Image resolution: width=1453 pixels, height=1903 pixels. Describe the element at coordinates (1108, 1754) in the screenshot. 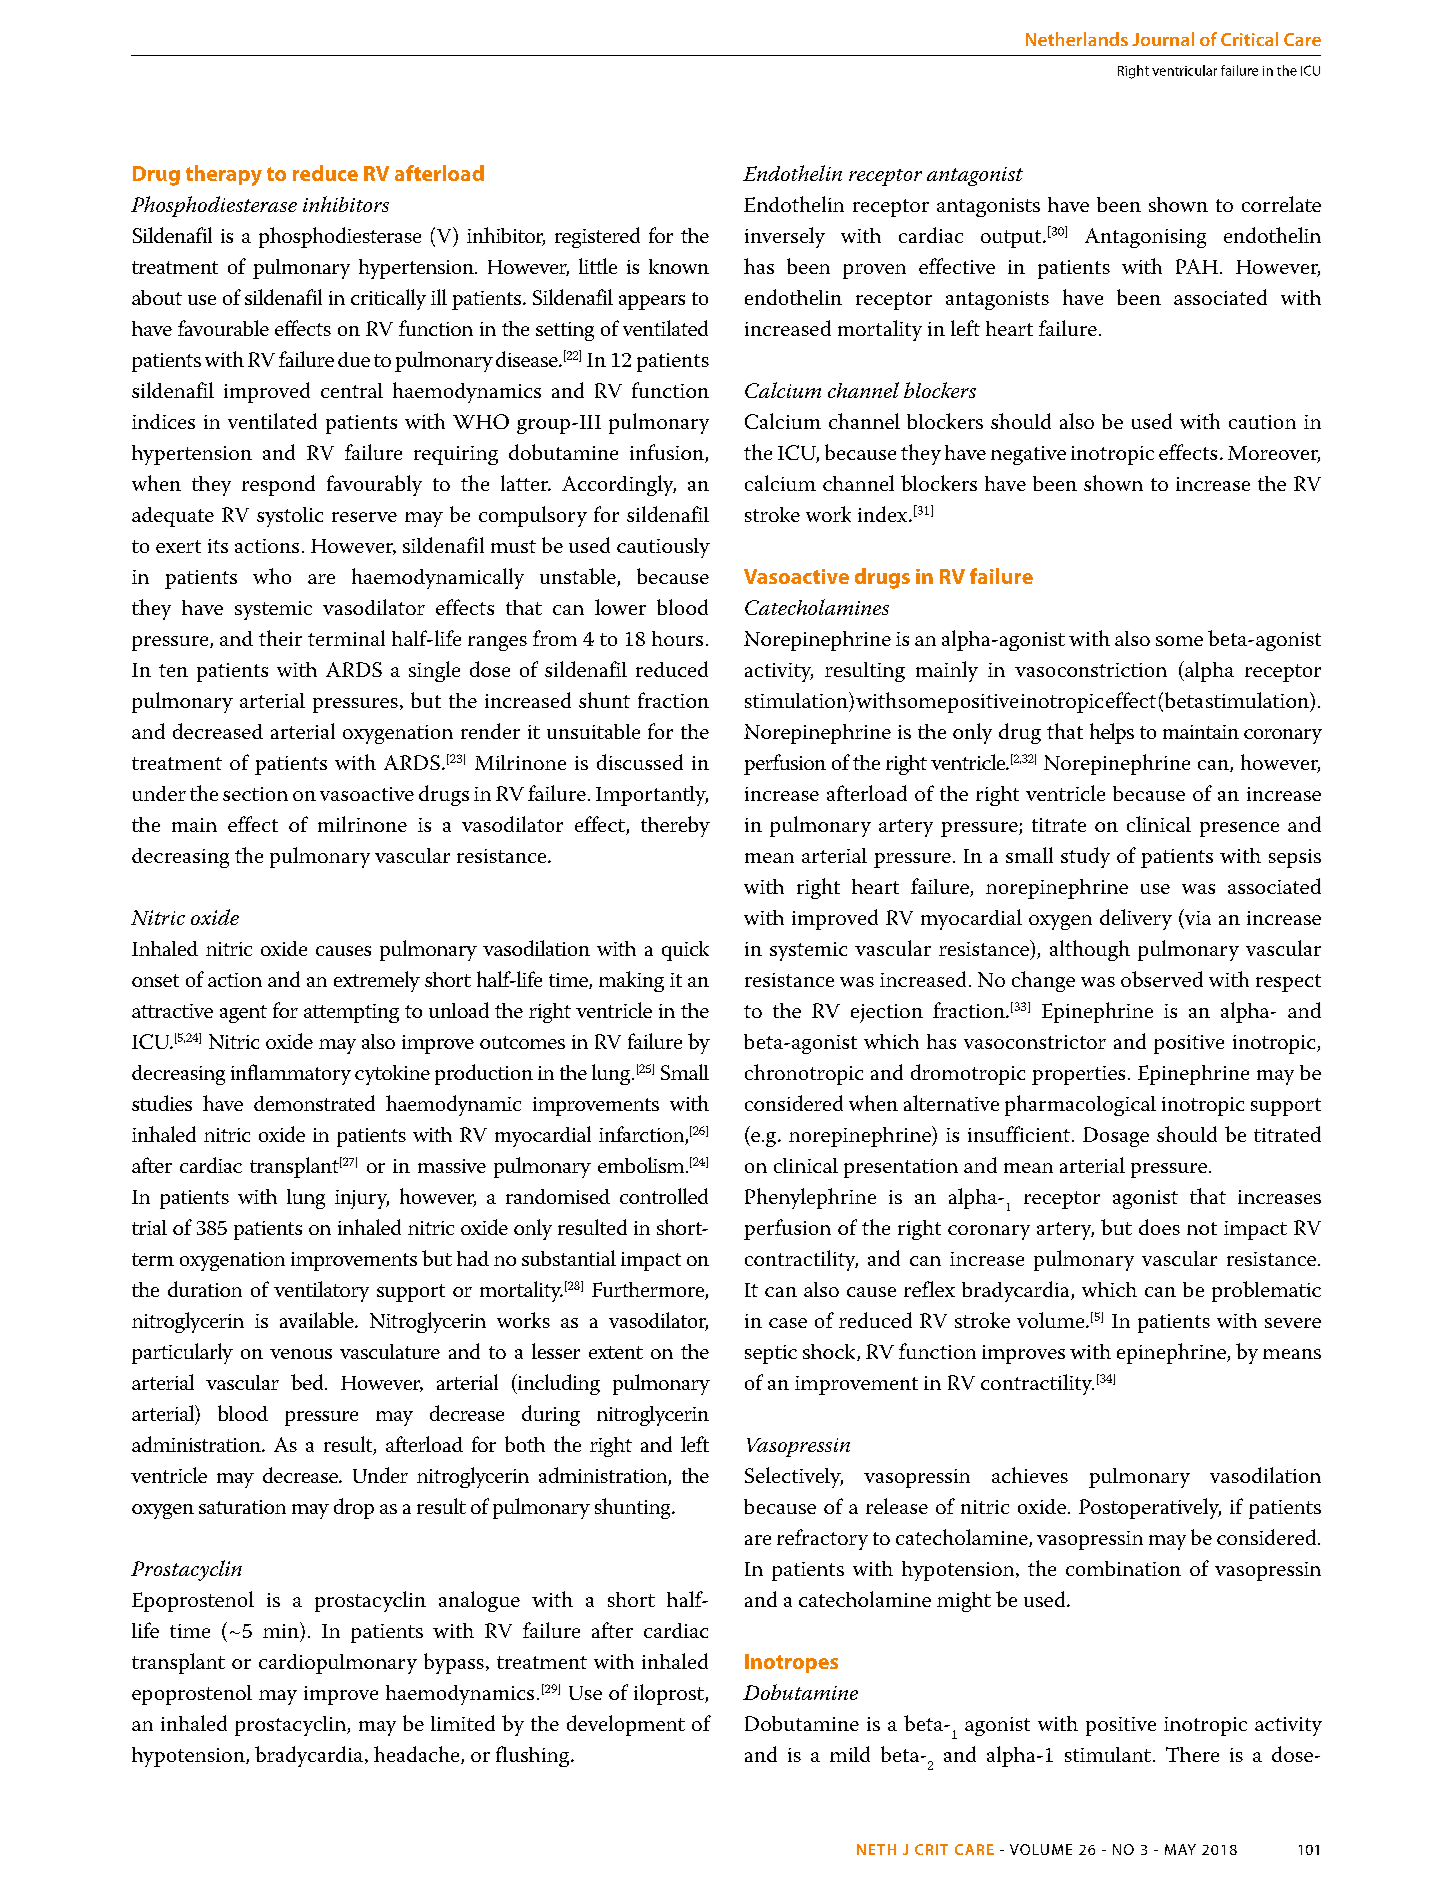

I see `stimulant` at that location.
